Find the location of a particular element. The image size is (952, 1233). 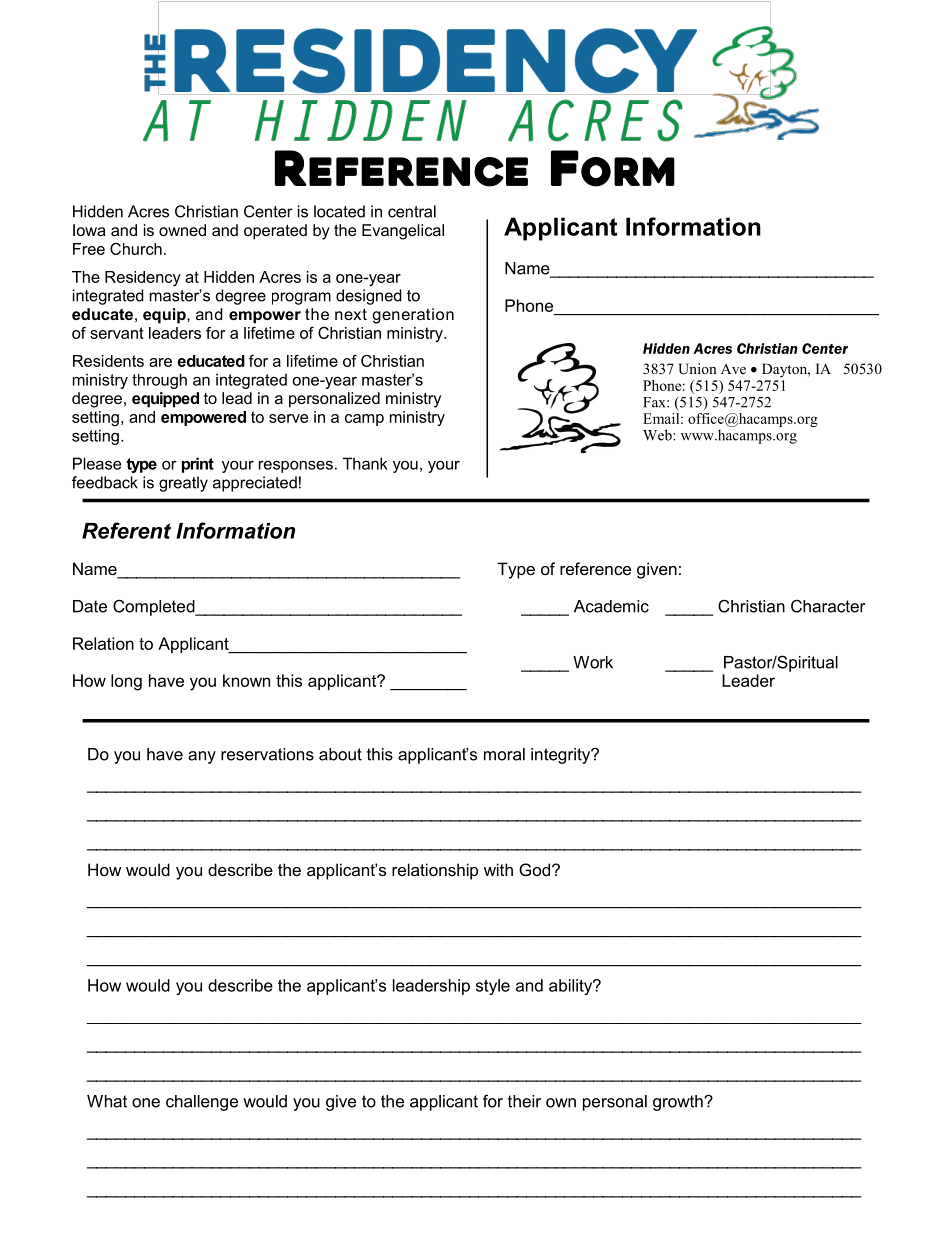

owned is located at coordinates (182, 230).
